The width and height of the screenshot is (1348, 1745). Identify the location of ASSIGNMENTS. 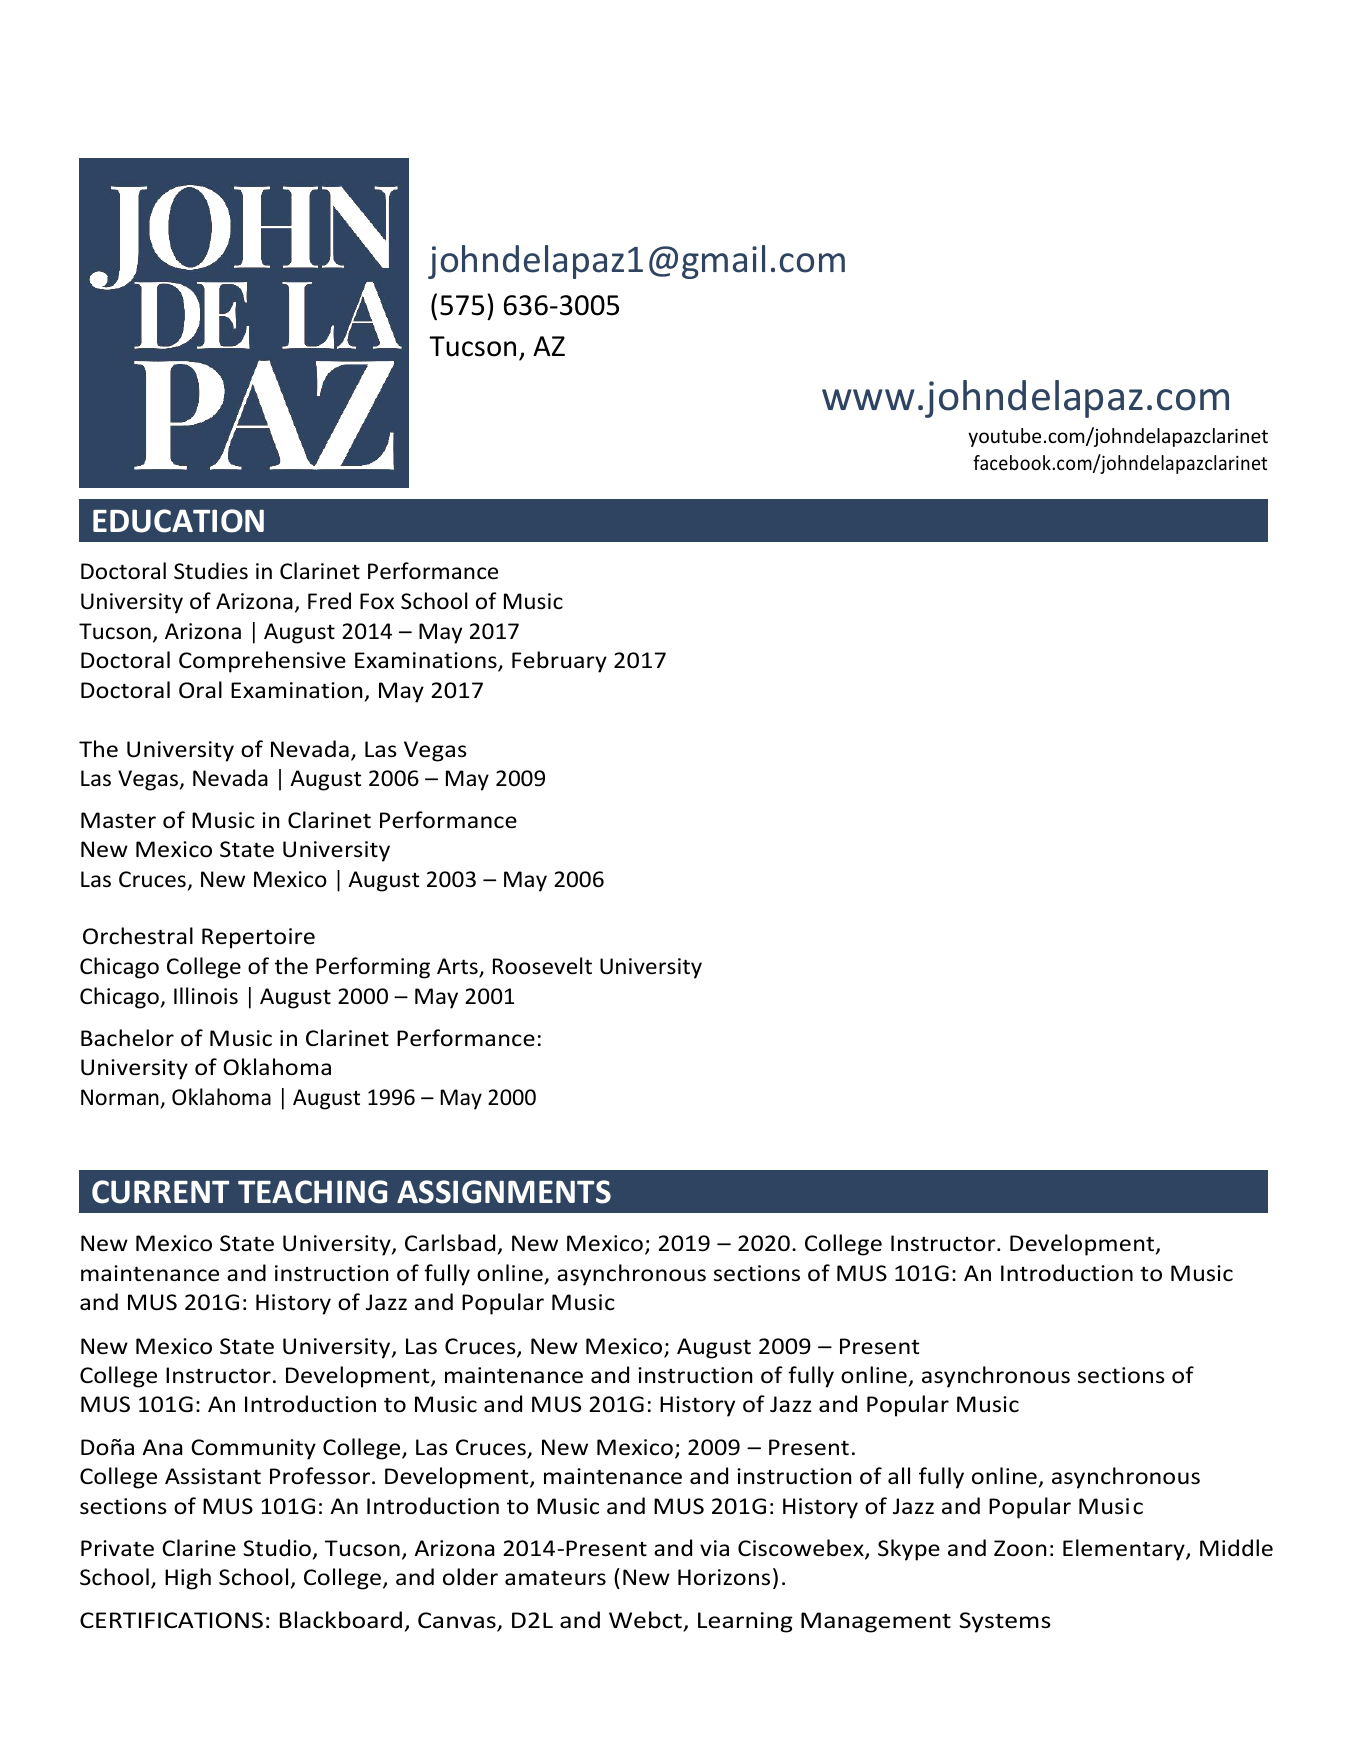
(504, 1192).
